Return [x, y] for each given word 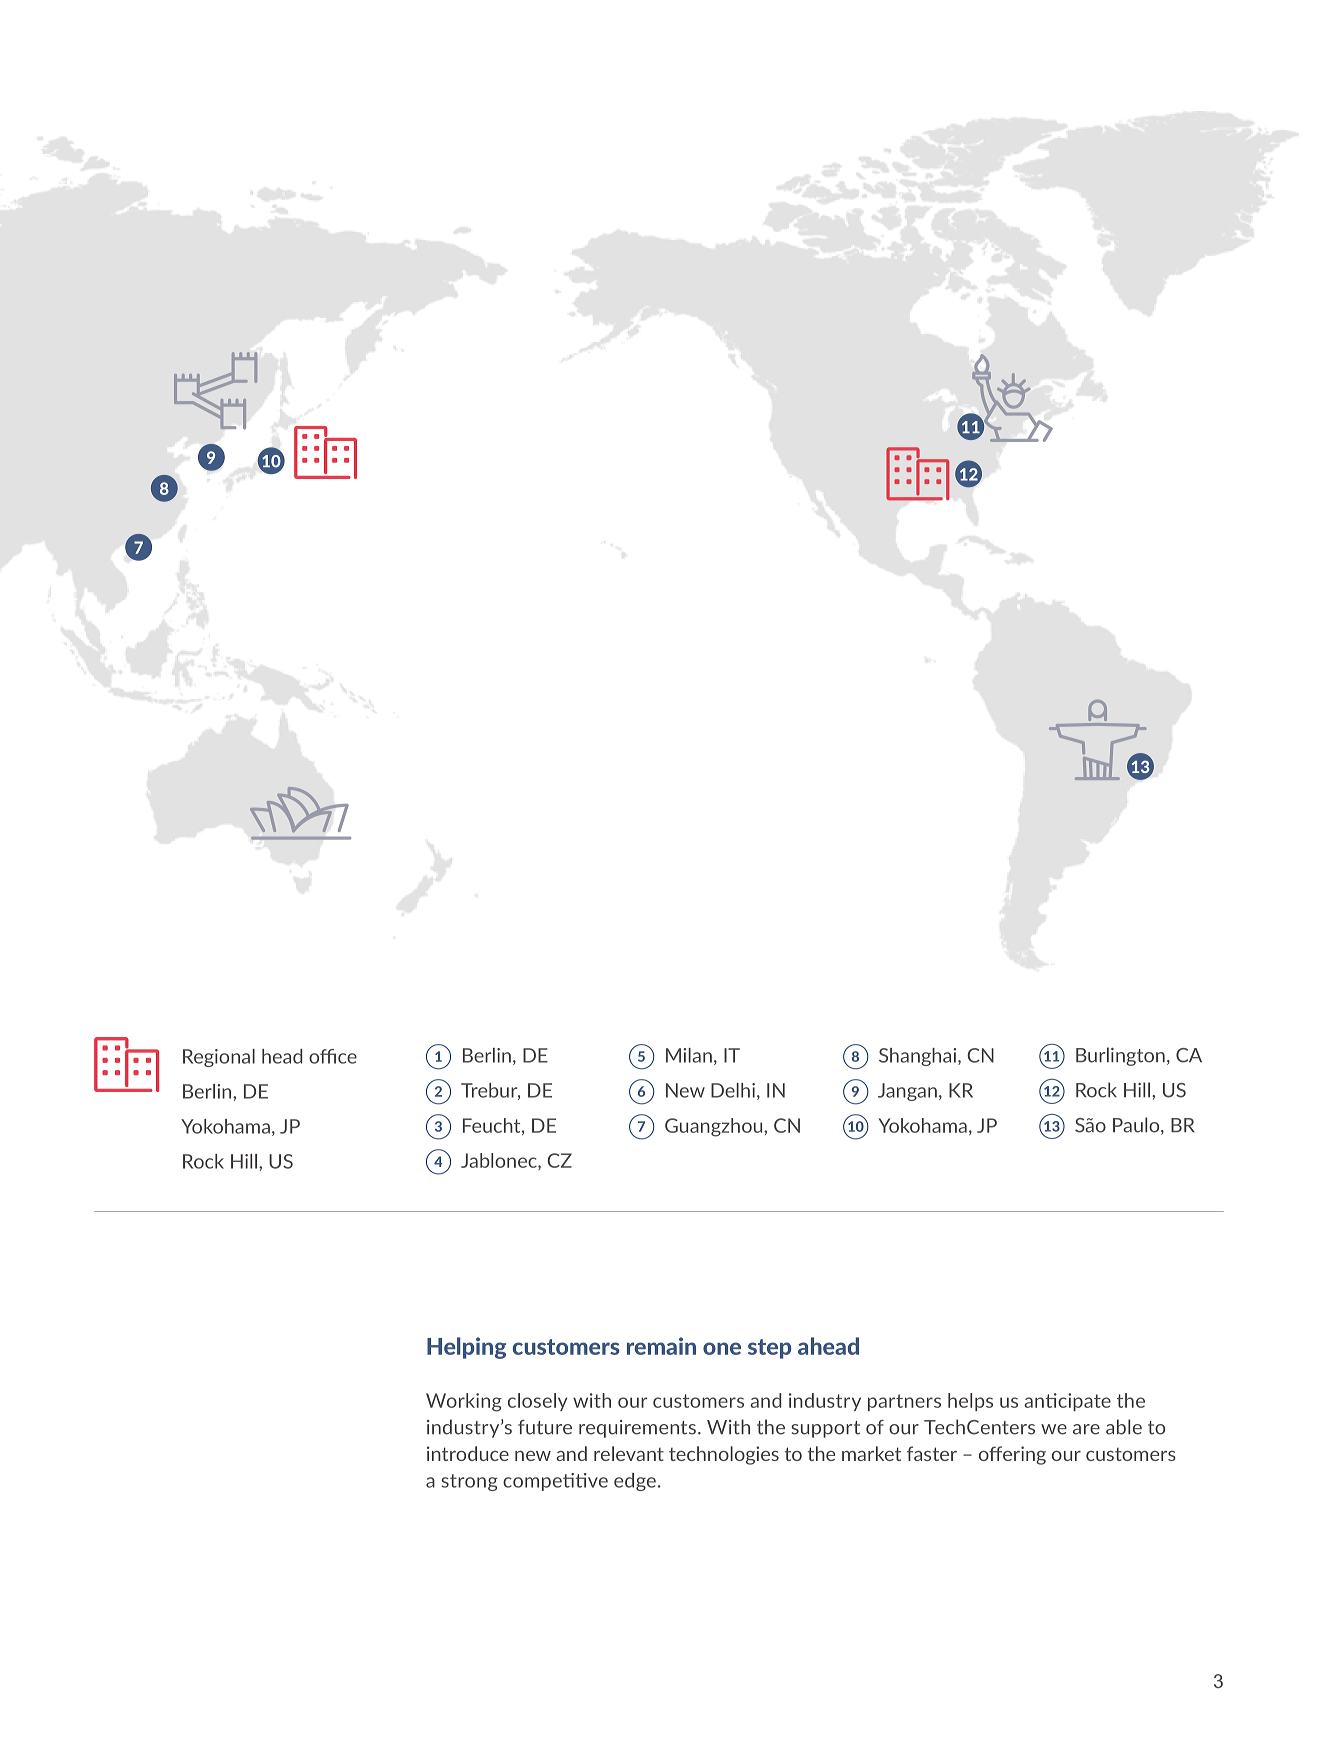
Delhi [733, 1090]
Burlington [1120, 1056]
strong [469, 1482]
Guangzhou [715, 1127]
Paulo [1137, 1126]
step [769, 1349]
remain [661, 1346]
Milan [689, 1055]
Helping [466, 1348]
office [333, 1056]
